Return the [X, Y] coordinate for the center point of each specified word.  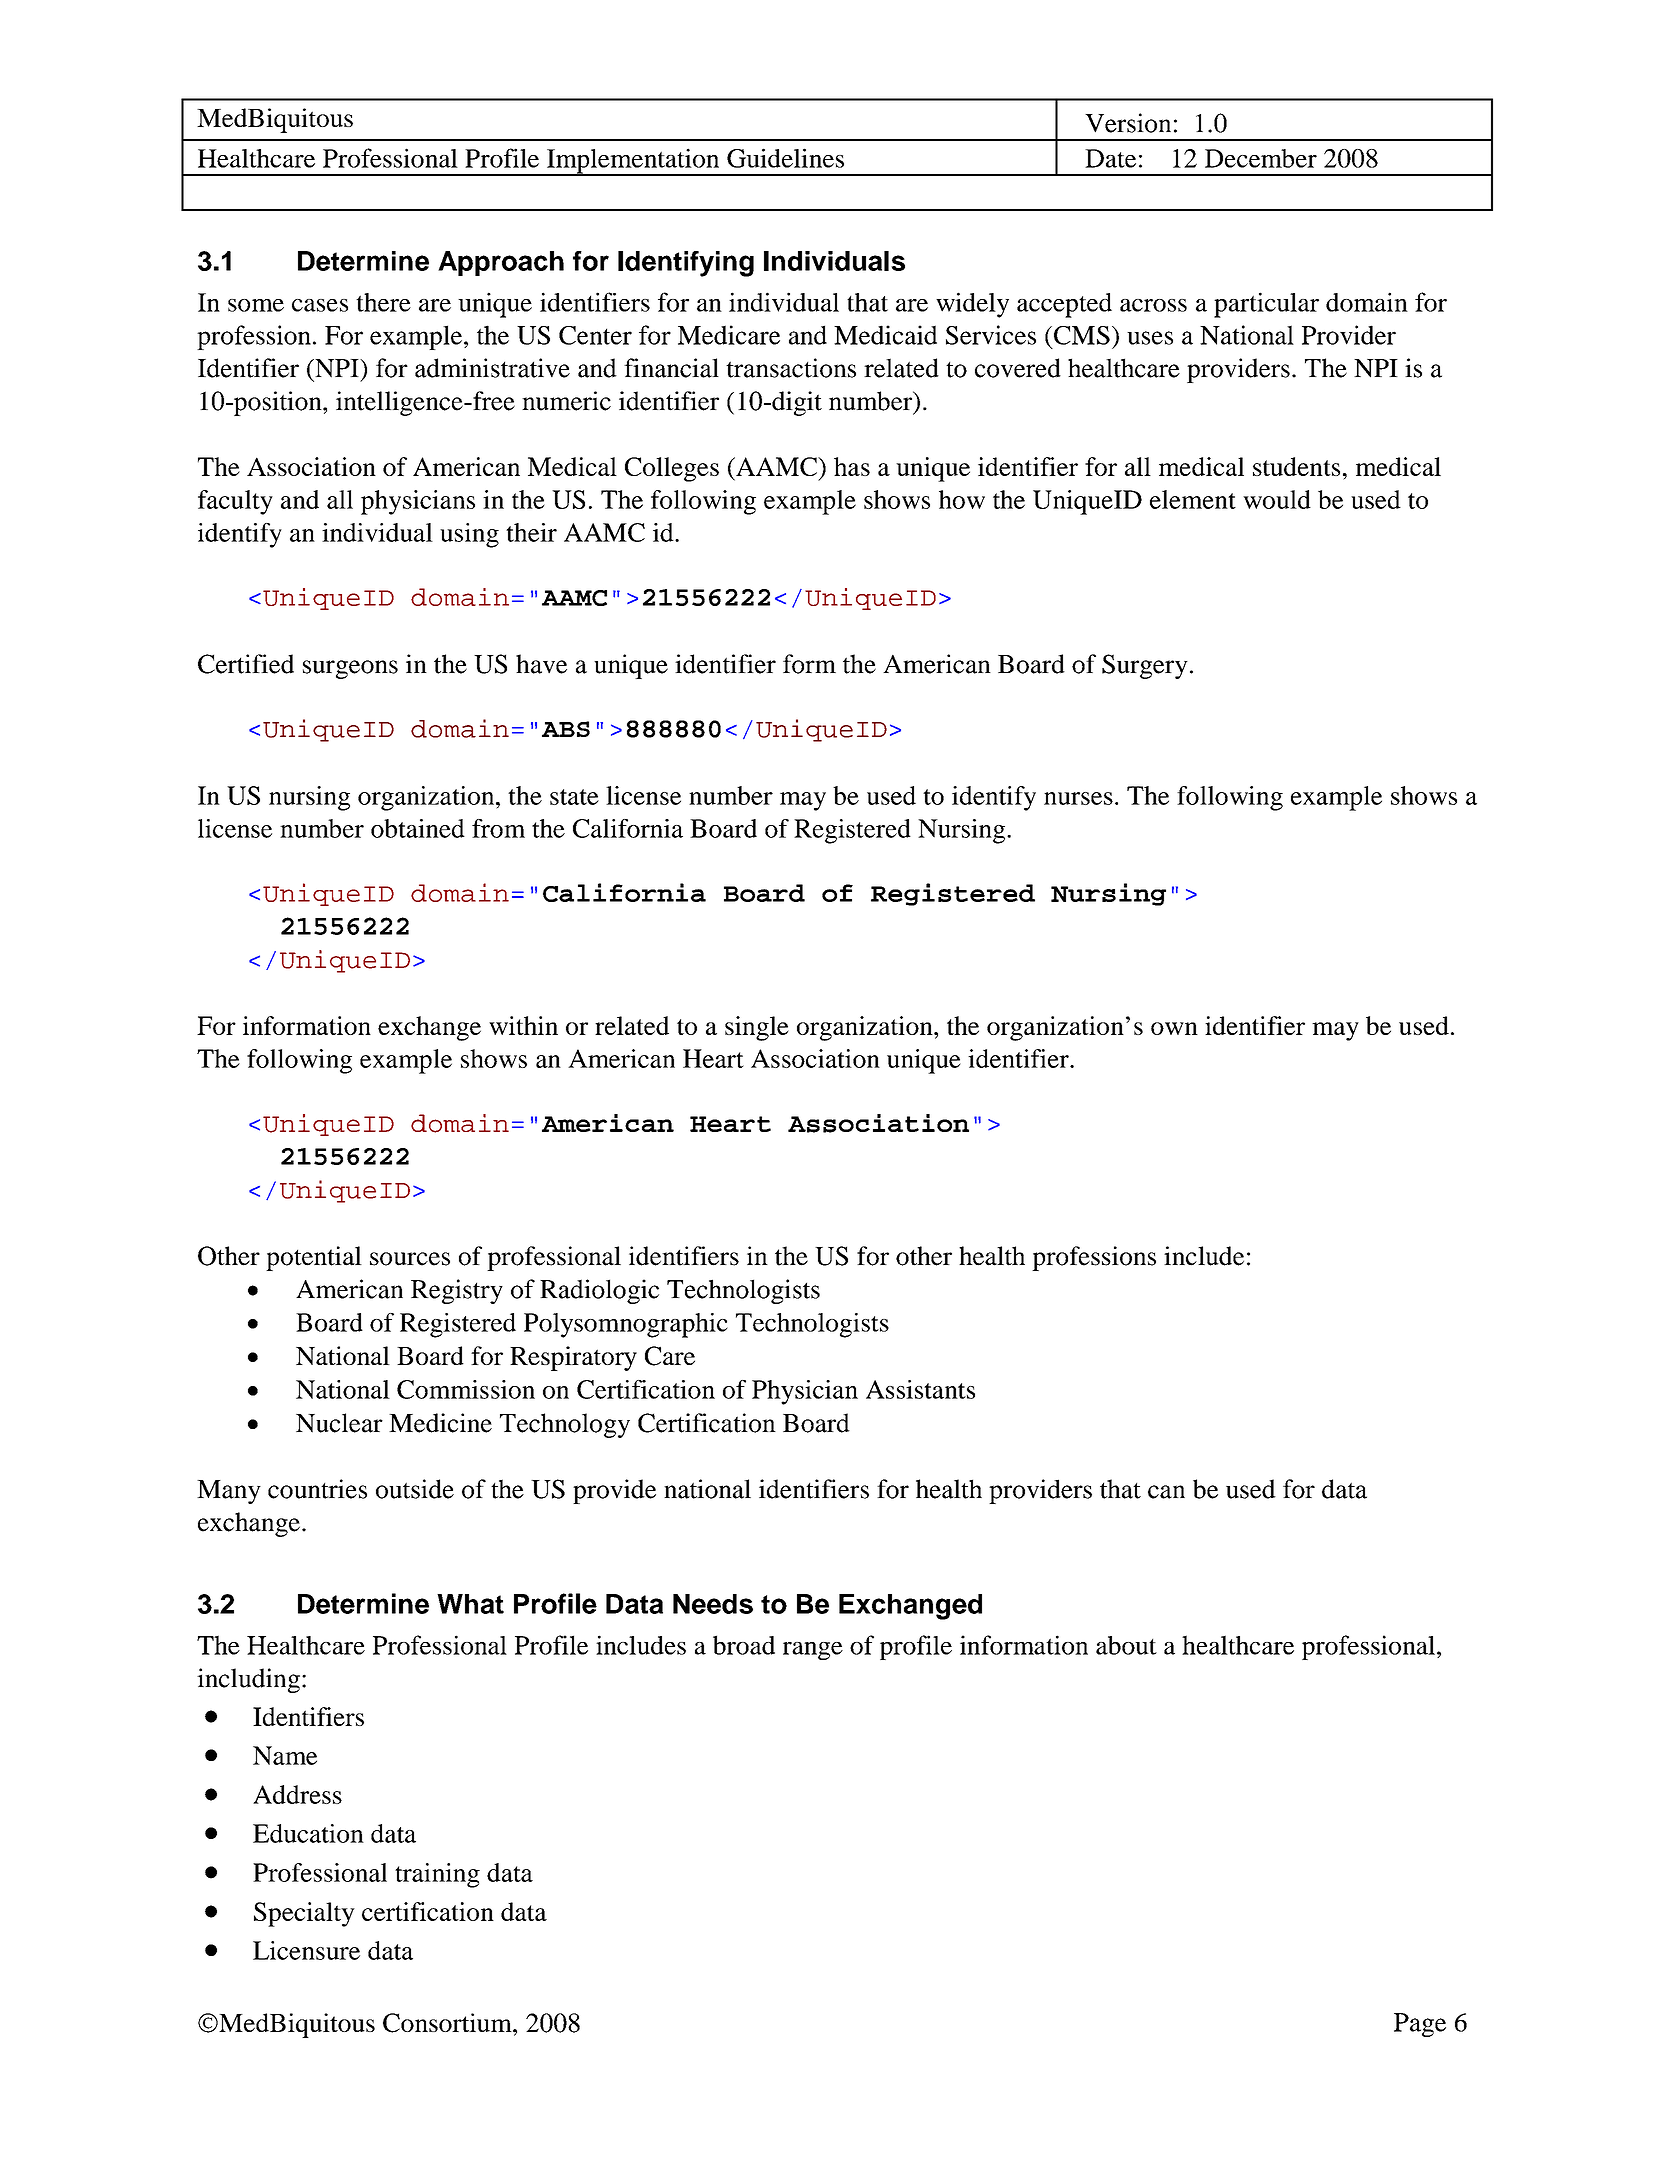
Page [1420, 2025]
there [383, 302]
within [523, 1025]
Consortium [448, 2023]
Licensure [306, 1950]
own [1174, 1028]
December [1261, 158]
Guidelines [785, 158]
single [757, 1028]
